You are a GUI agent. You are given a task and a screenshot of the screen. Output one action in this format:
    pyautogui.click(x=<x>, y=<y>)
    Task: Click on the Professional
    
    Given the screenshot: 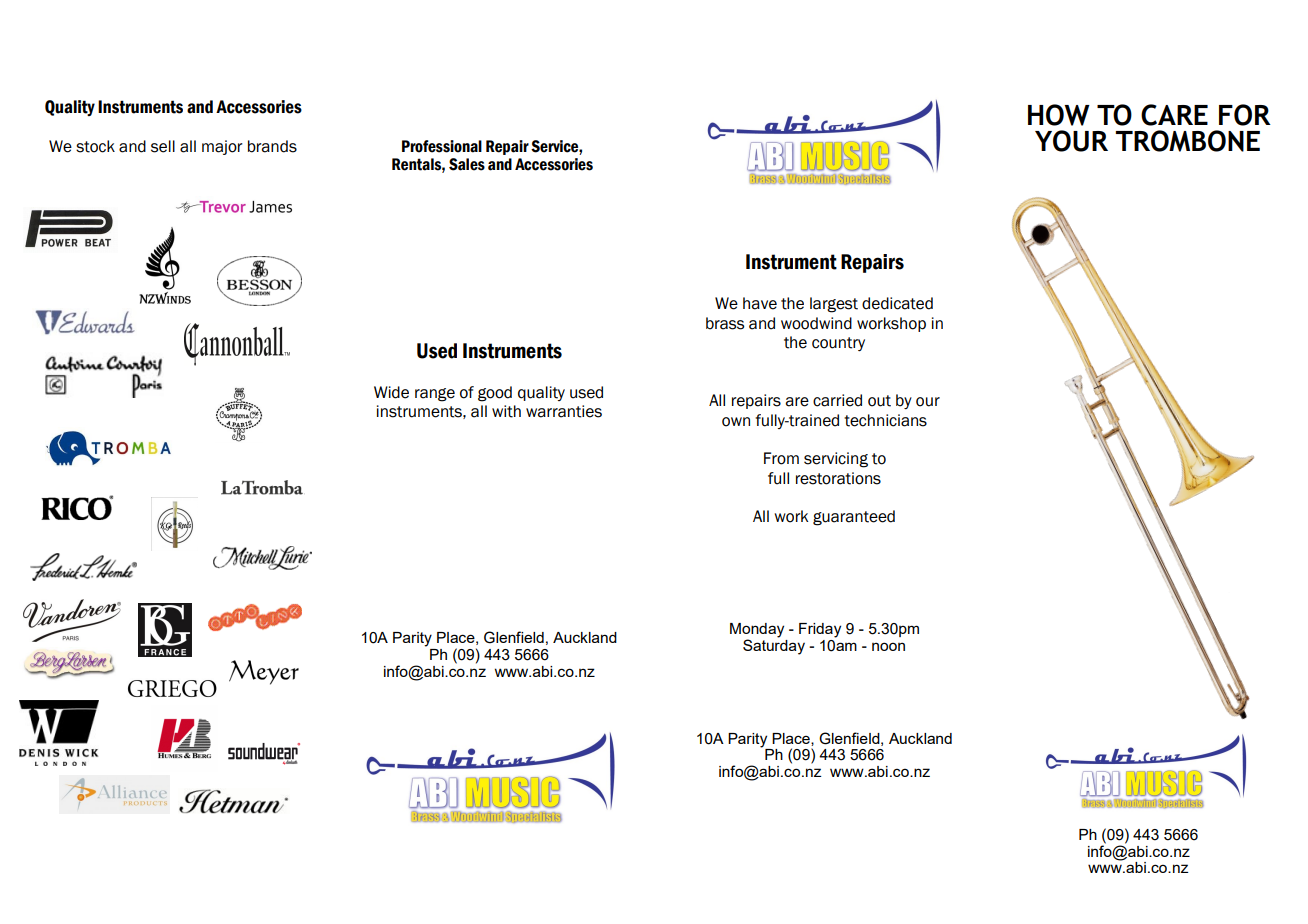 What is the action you would take?
    pyautogui.click(x=442, y=146)
